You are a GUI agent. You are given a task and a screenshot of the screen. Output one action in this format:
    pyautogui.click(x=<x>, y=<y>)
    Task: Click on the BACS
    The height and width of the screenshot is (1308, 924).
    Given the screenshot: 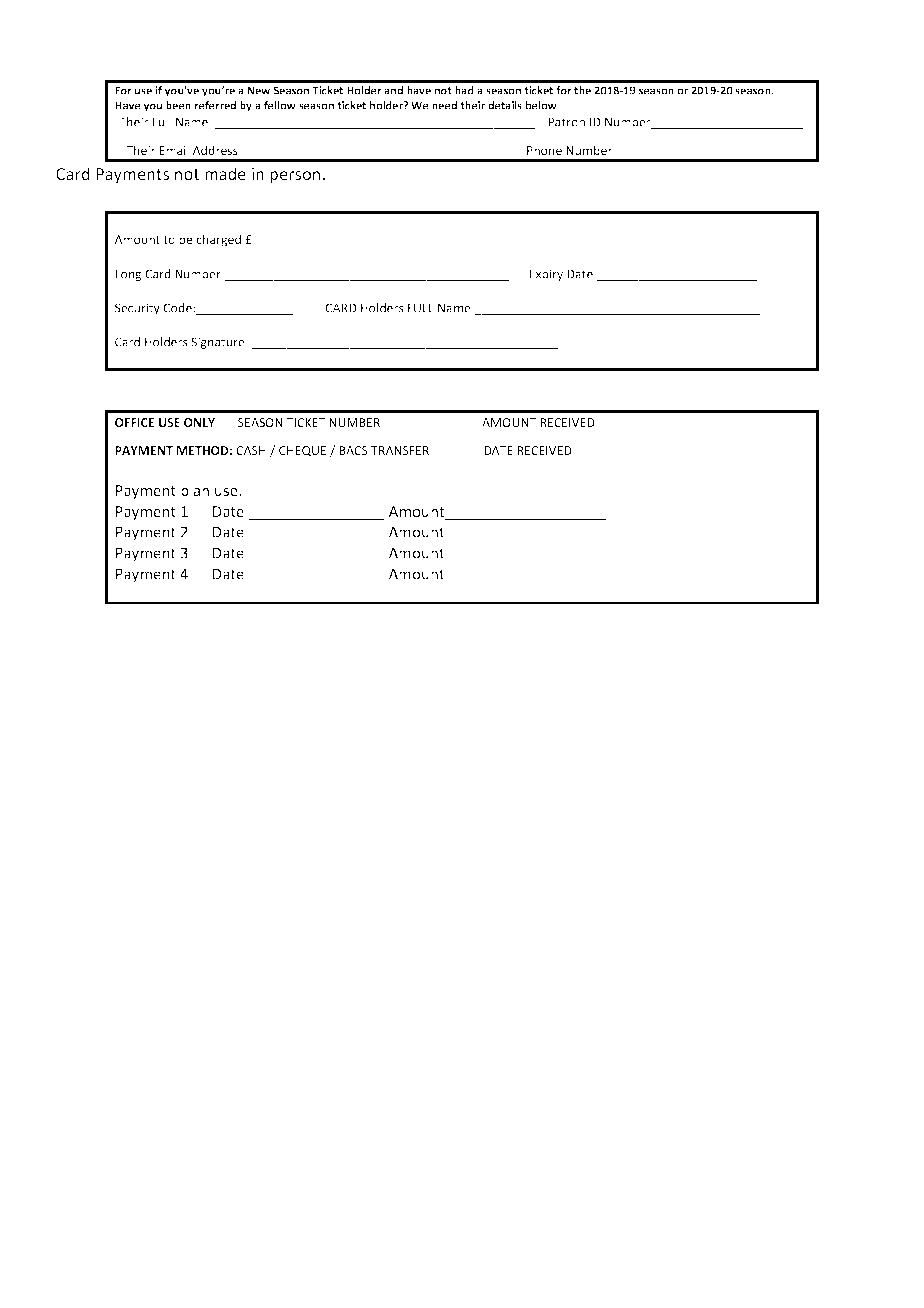 What is the action you would take?
    pyautogui.click(x=353, y=450)
